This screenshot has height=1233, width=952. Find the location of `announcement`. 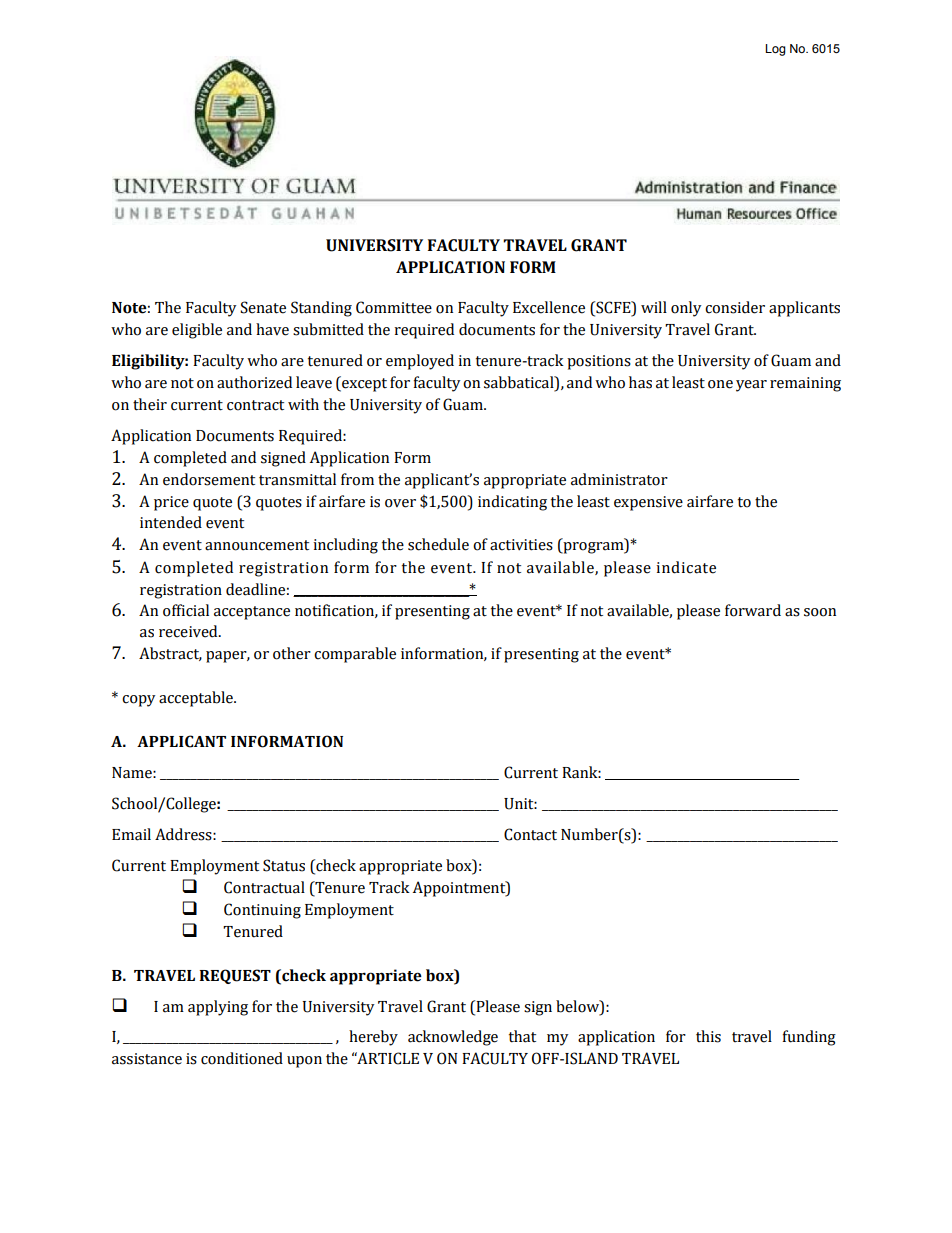

announcement is located at coordinates (257, 545).
